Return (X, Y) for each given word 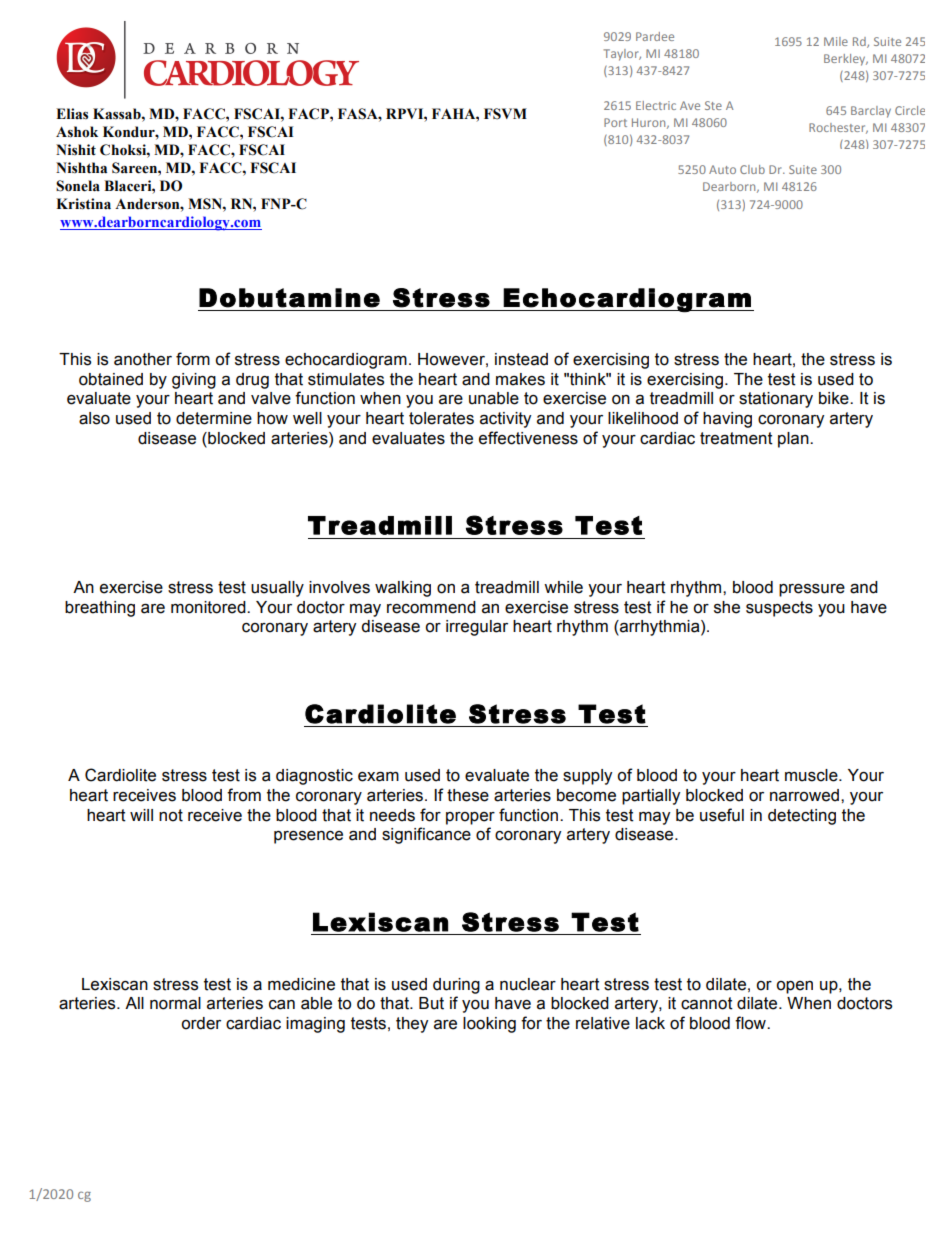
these (468, 795)
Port (615, 122)
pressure (812, 590)
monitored (209, 607)
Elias (72, 114)
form (193, 359)
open (794, 987)
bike (835, 398)
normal (175, 1003)
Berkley (846, 60)
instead (521, 359)
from (244, 795)
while (563, 587)
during (456, 986)
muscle (812, 775)
